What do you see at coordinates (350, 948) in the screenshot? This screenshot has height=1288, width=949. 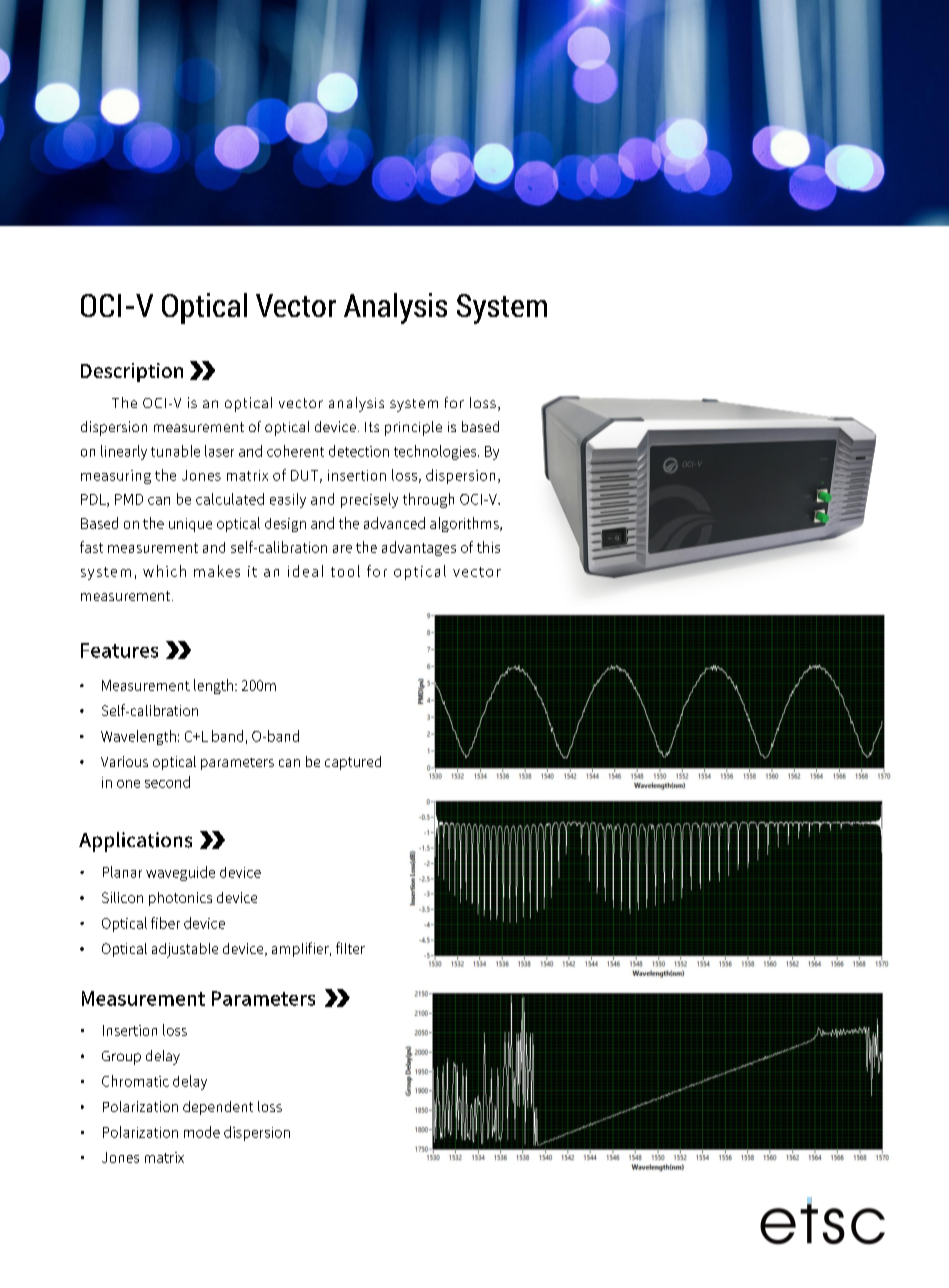 I see `filter` at bounding box center [350, 948].
